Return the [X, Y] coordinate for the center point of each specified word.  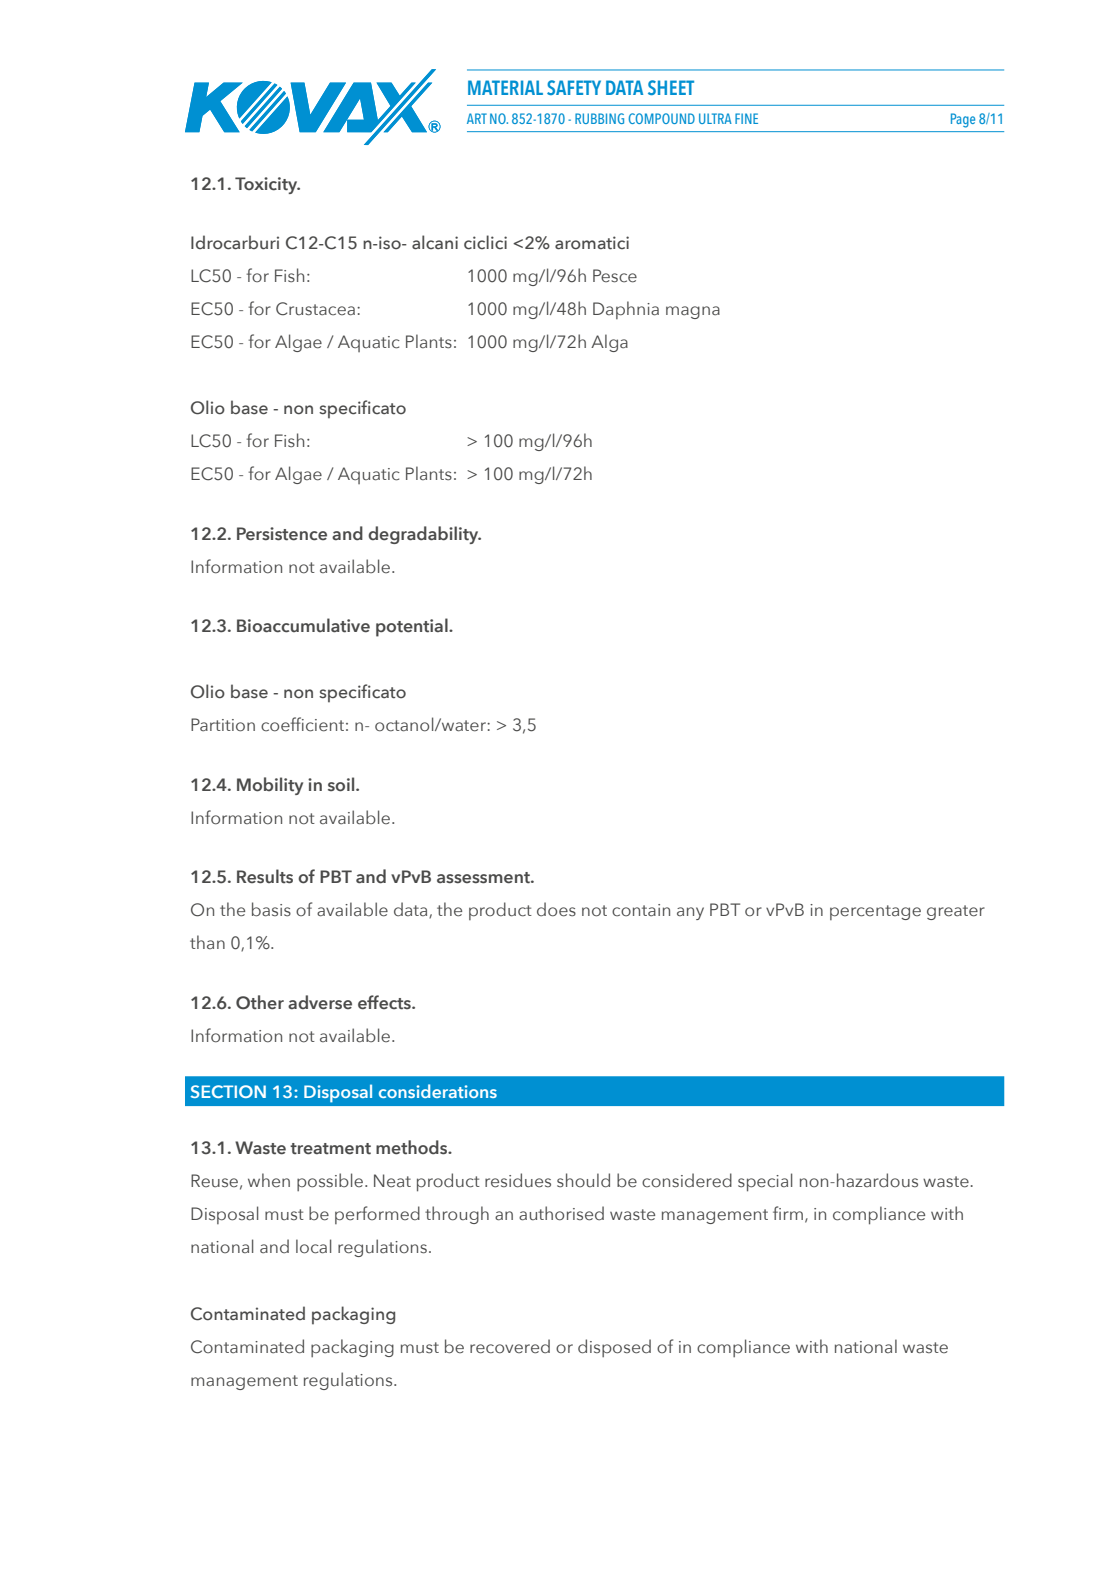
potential [413, 627]
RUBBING [599, 118]
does [556, 909]
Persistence [282, 534]
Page [963, 120]
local [313, 1246]
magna [693, 312]
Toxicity [267, 185]
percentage [875, 912]
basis [271, 909]
